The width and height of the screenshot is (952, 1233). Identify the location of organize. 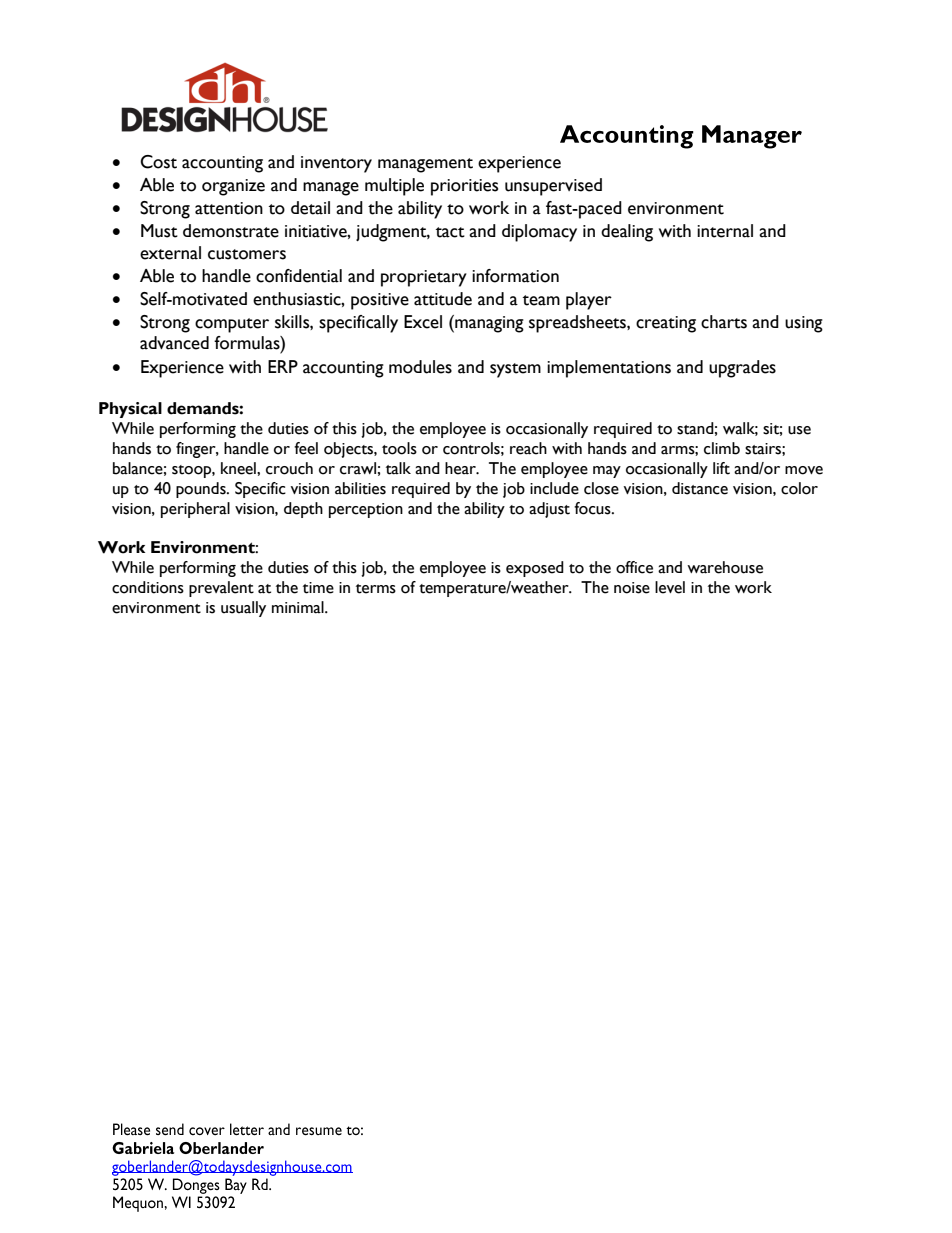
(233, 187).
